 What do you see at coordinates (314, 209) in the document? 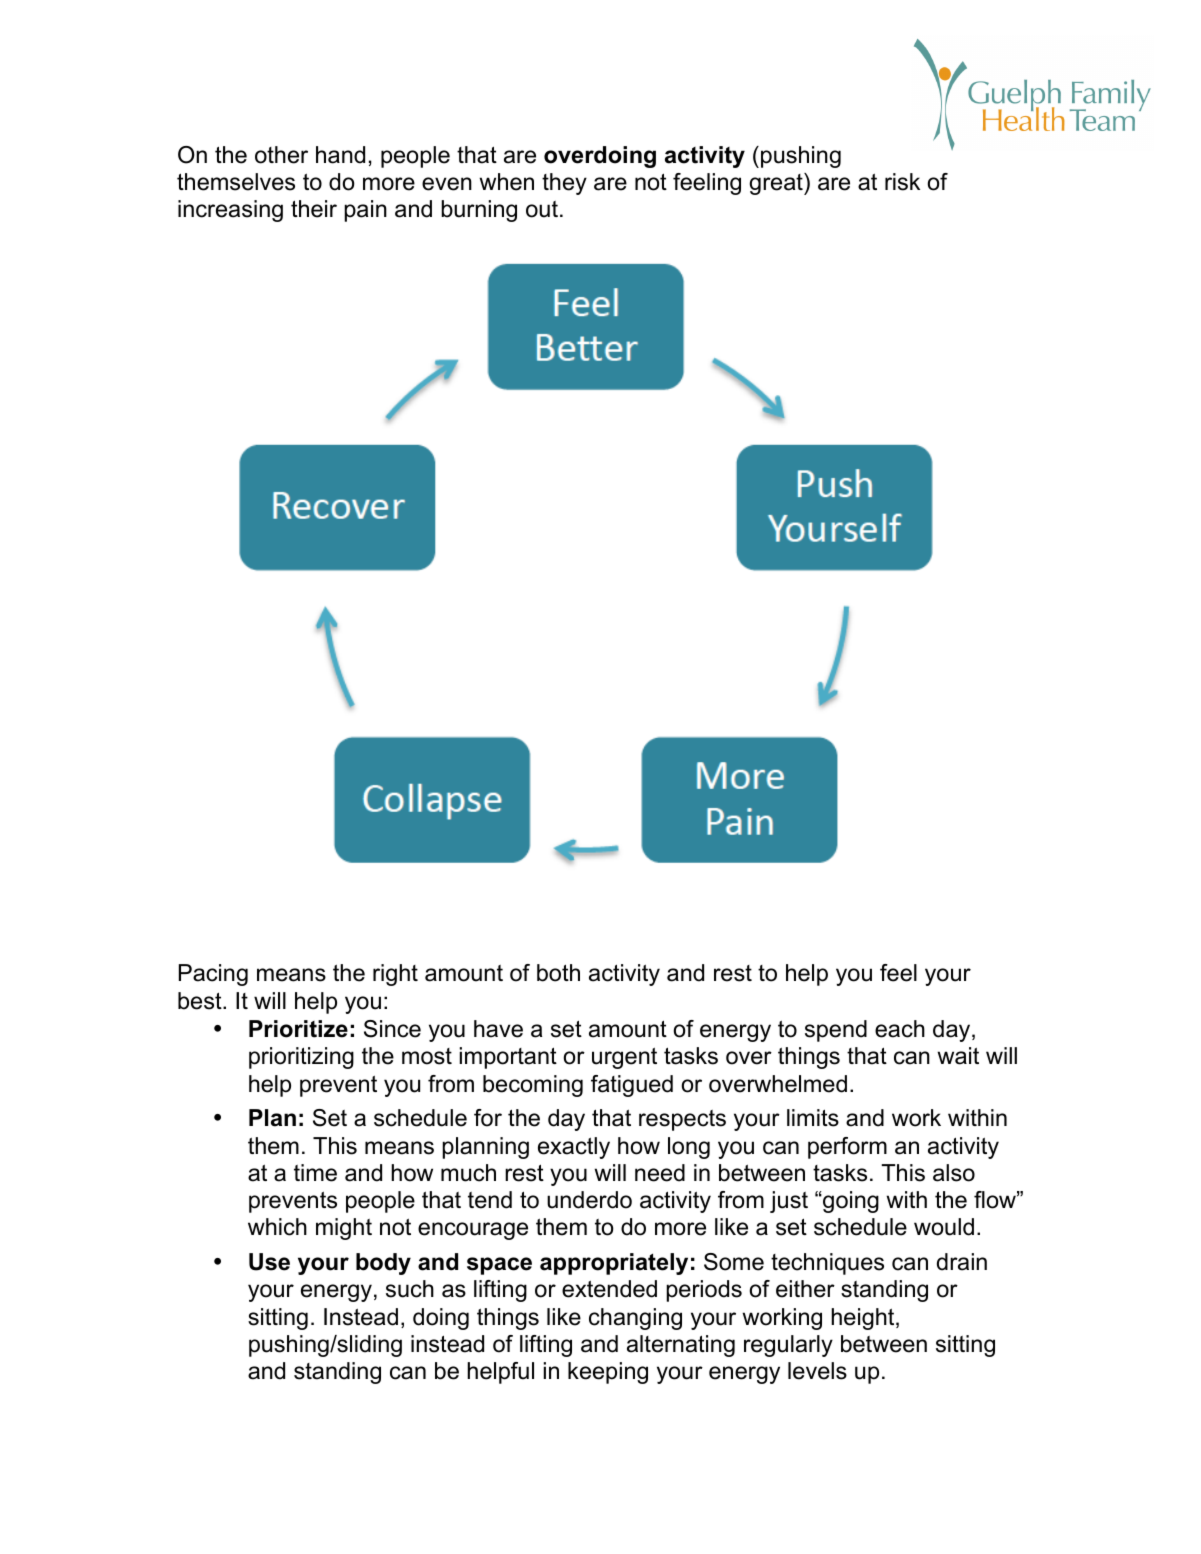
I see `their` at bounding box center [314, 209].
